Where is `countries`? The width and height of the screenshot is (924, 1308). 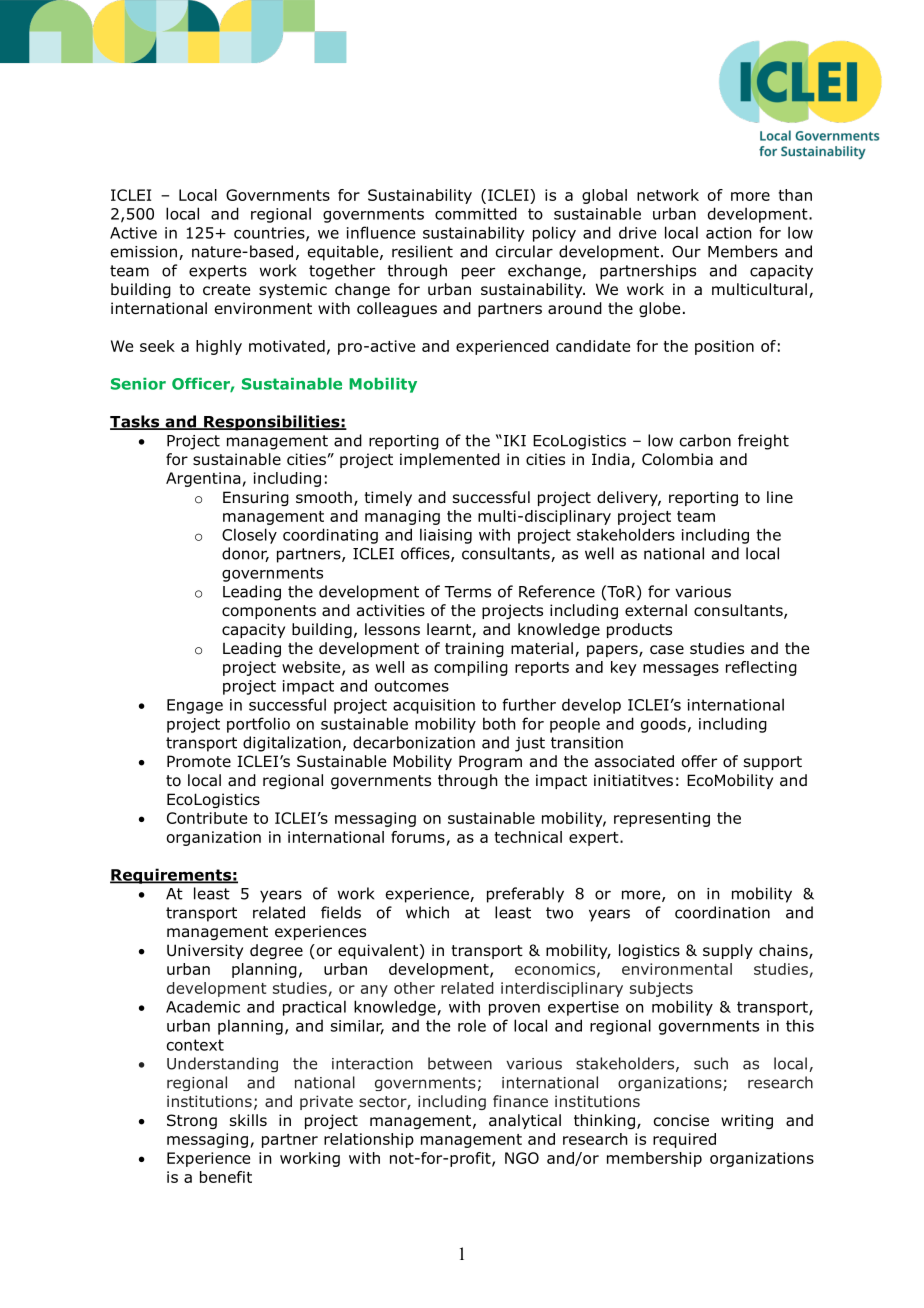 countries is located at coordinates (270, 234).
